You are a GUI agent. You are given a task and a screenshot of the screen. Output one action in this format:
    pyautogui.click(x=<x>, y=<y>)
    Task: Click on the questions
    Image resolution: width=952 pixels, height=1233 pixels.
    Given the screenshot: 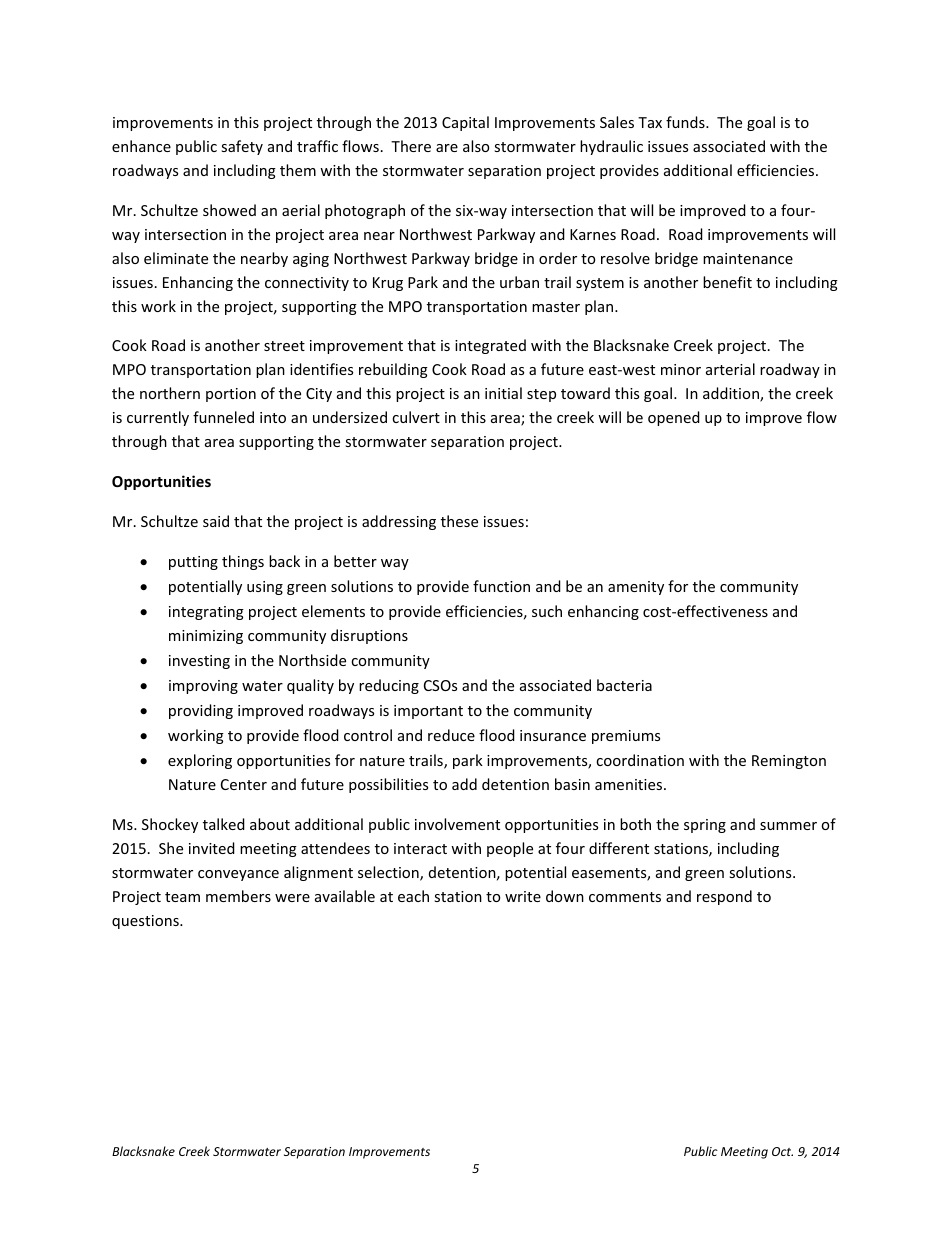 What is the action you would take?
    pyautogui.click(x=146, y=922)
